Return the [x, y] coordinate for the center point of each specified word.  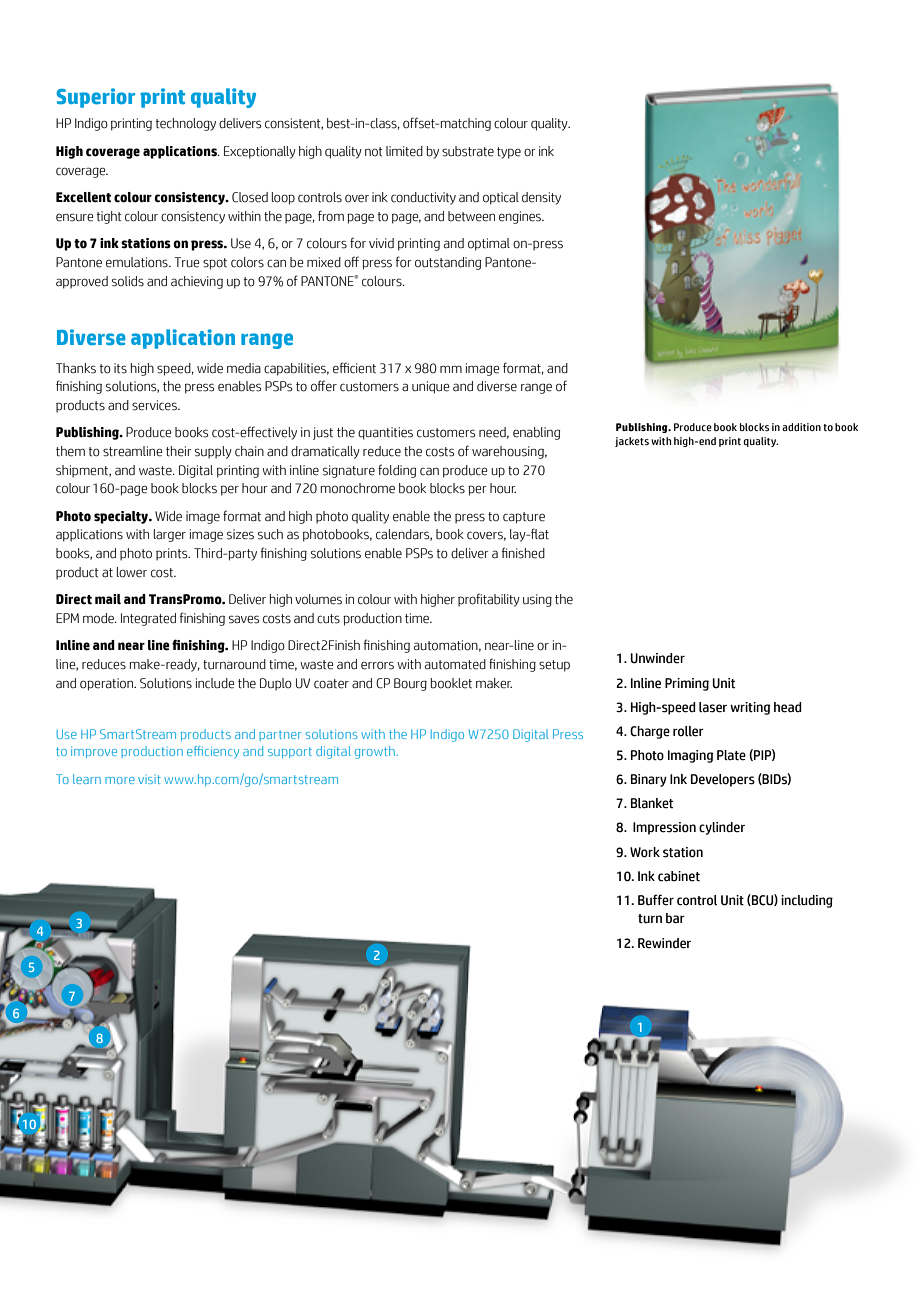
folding [397, 471]
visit [149, 779]
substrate [468, 151]
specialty [122, 517]
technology [186, 124]
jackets [632, 442]
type [509, 153]
